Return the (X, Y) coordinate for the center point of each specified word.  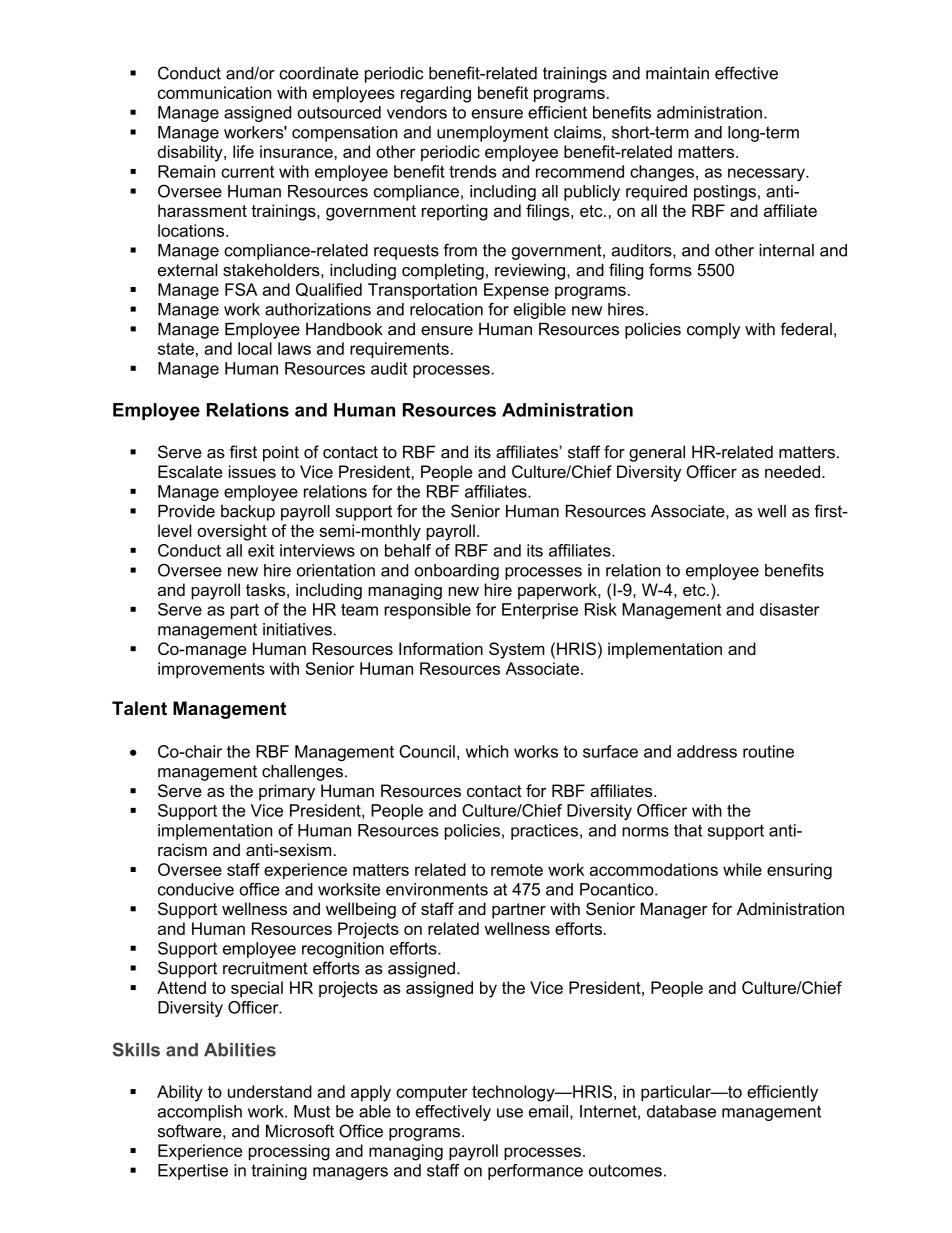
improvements (211, 670)
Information (441, 648)
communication (214, 92)
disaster (790, 609)
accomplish (200, 1113)
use (510, 1113)
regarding (436, 94)
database (681, 1111)
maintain (677, 73)
